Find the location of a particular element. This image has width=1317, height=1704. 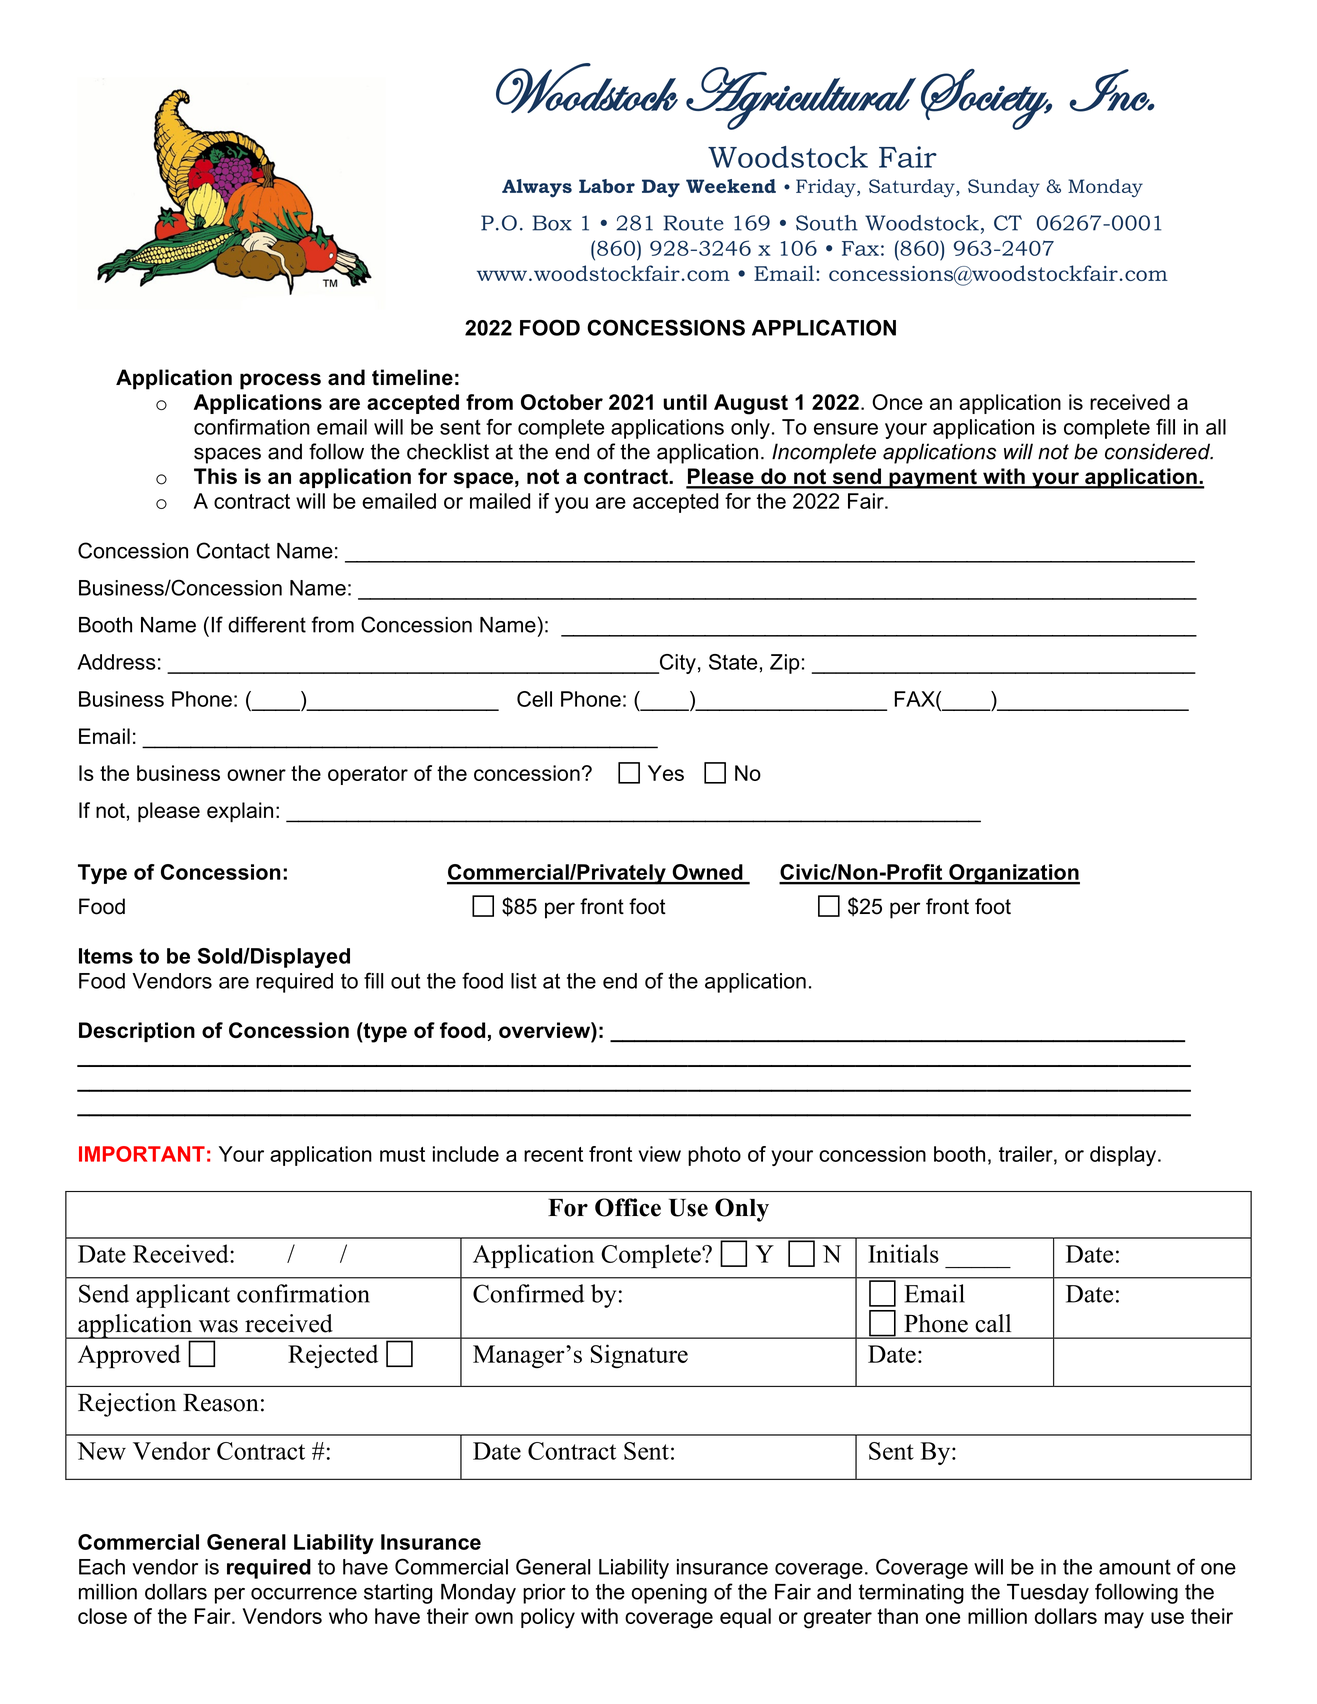

Sunday is located at coordinates (1004, 188).
